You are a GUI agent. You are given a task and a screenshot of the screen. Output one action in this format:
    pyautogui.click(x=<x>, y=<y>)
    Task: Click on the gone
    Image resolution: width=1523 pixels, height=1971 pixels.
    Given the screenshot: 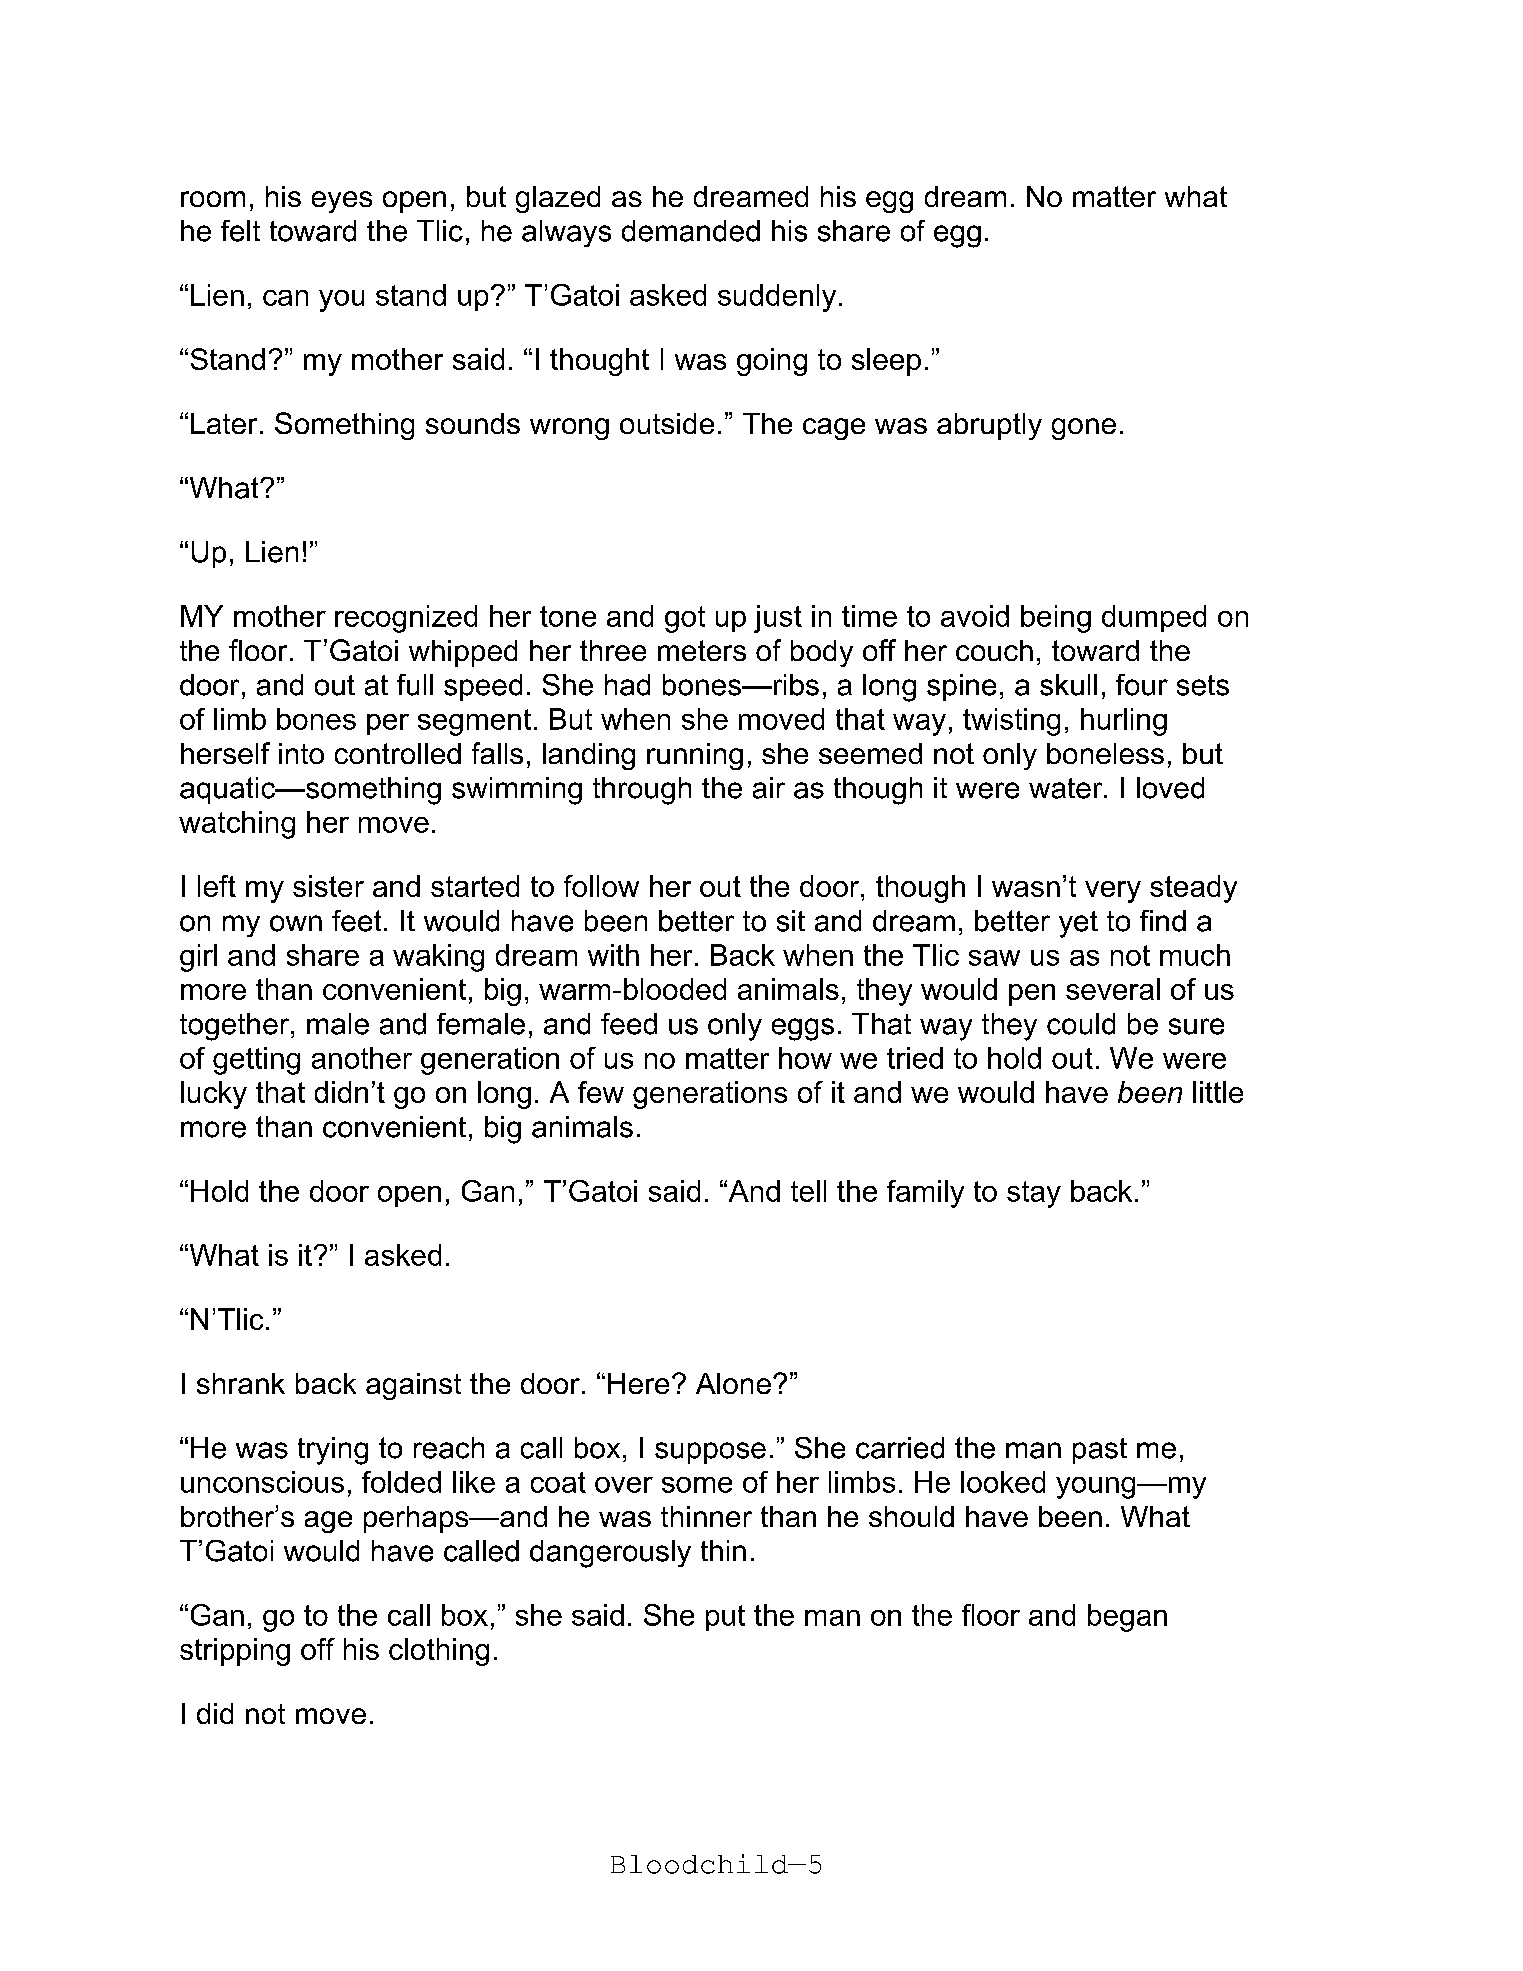 What is the action you would take?
    pyautogui.click(x=1084, y=429)
